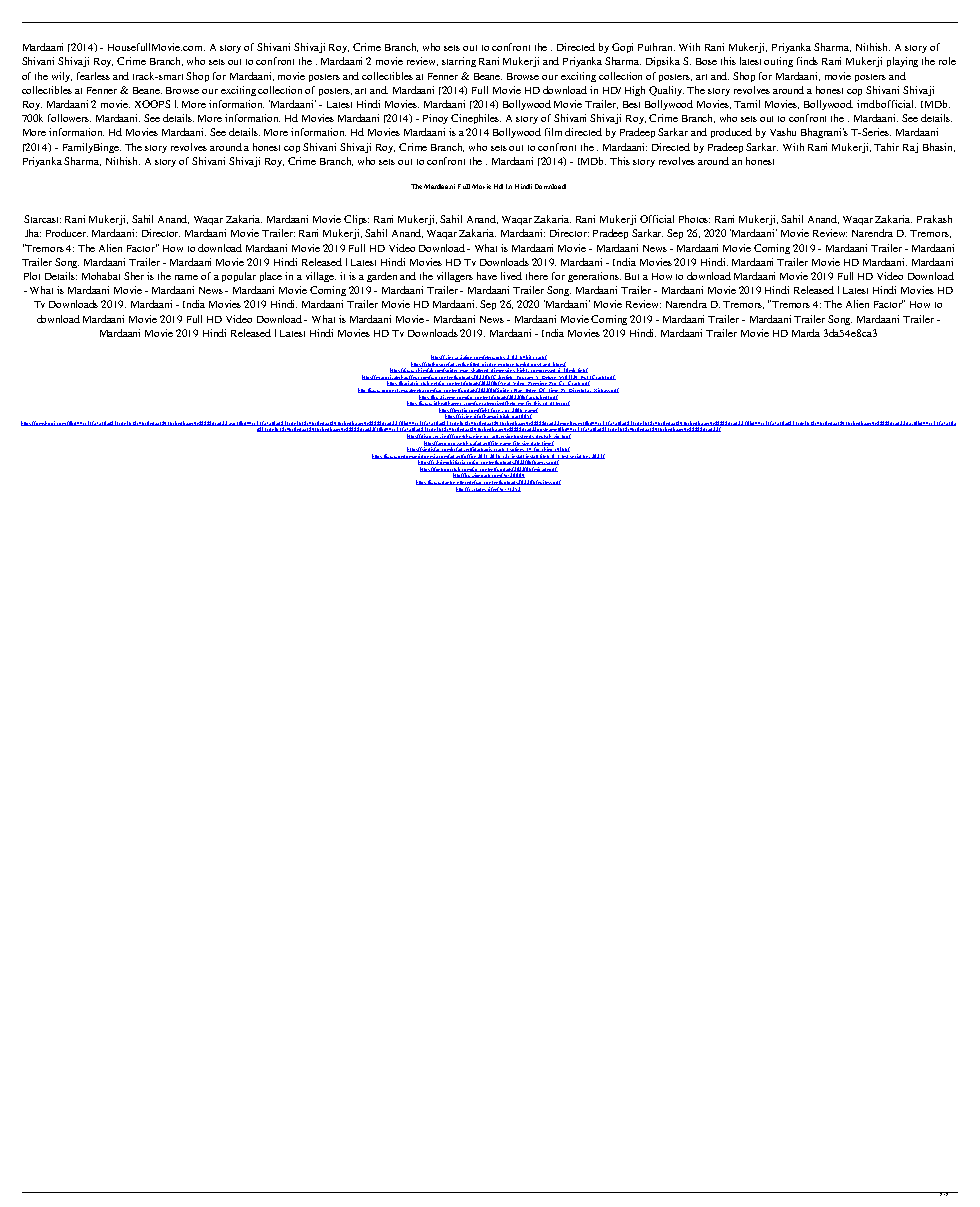  What do you see at coordinates (487, 276) in the image?
I see `have` at bounding box center [487, 276].
